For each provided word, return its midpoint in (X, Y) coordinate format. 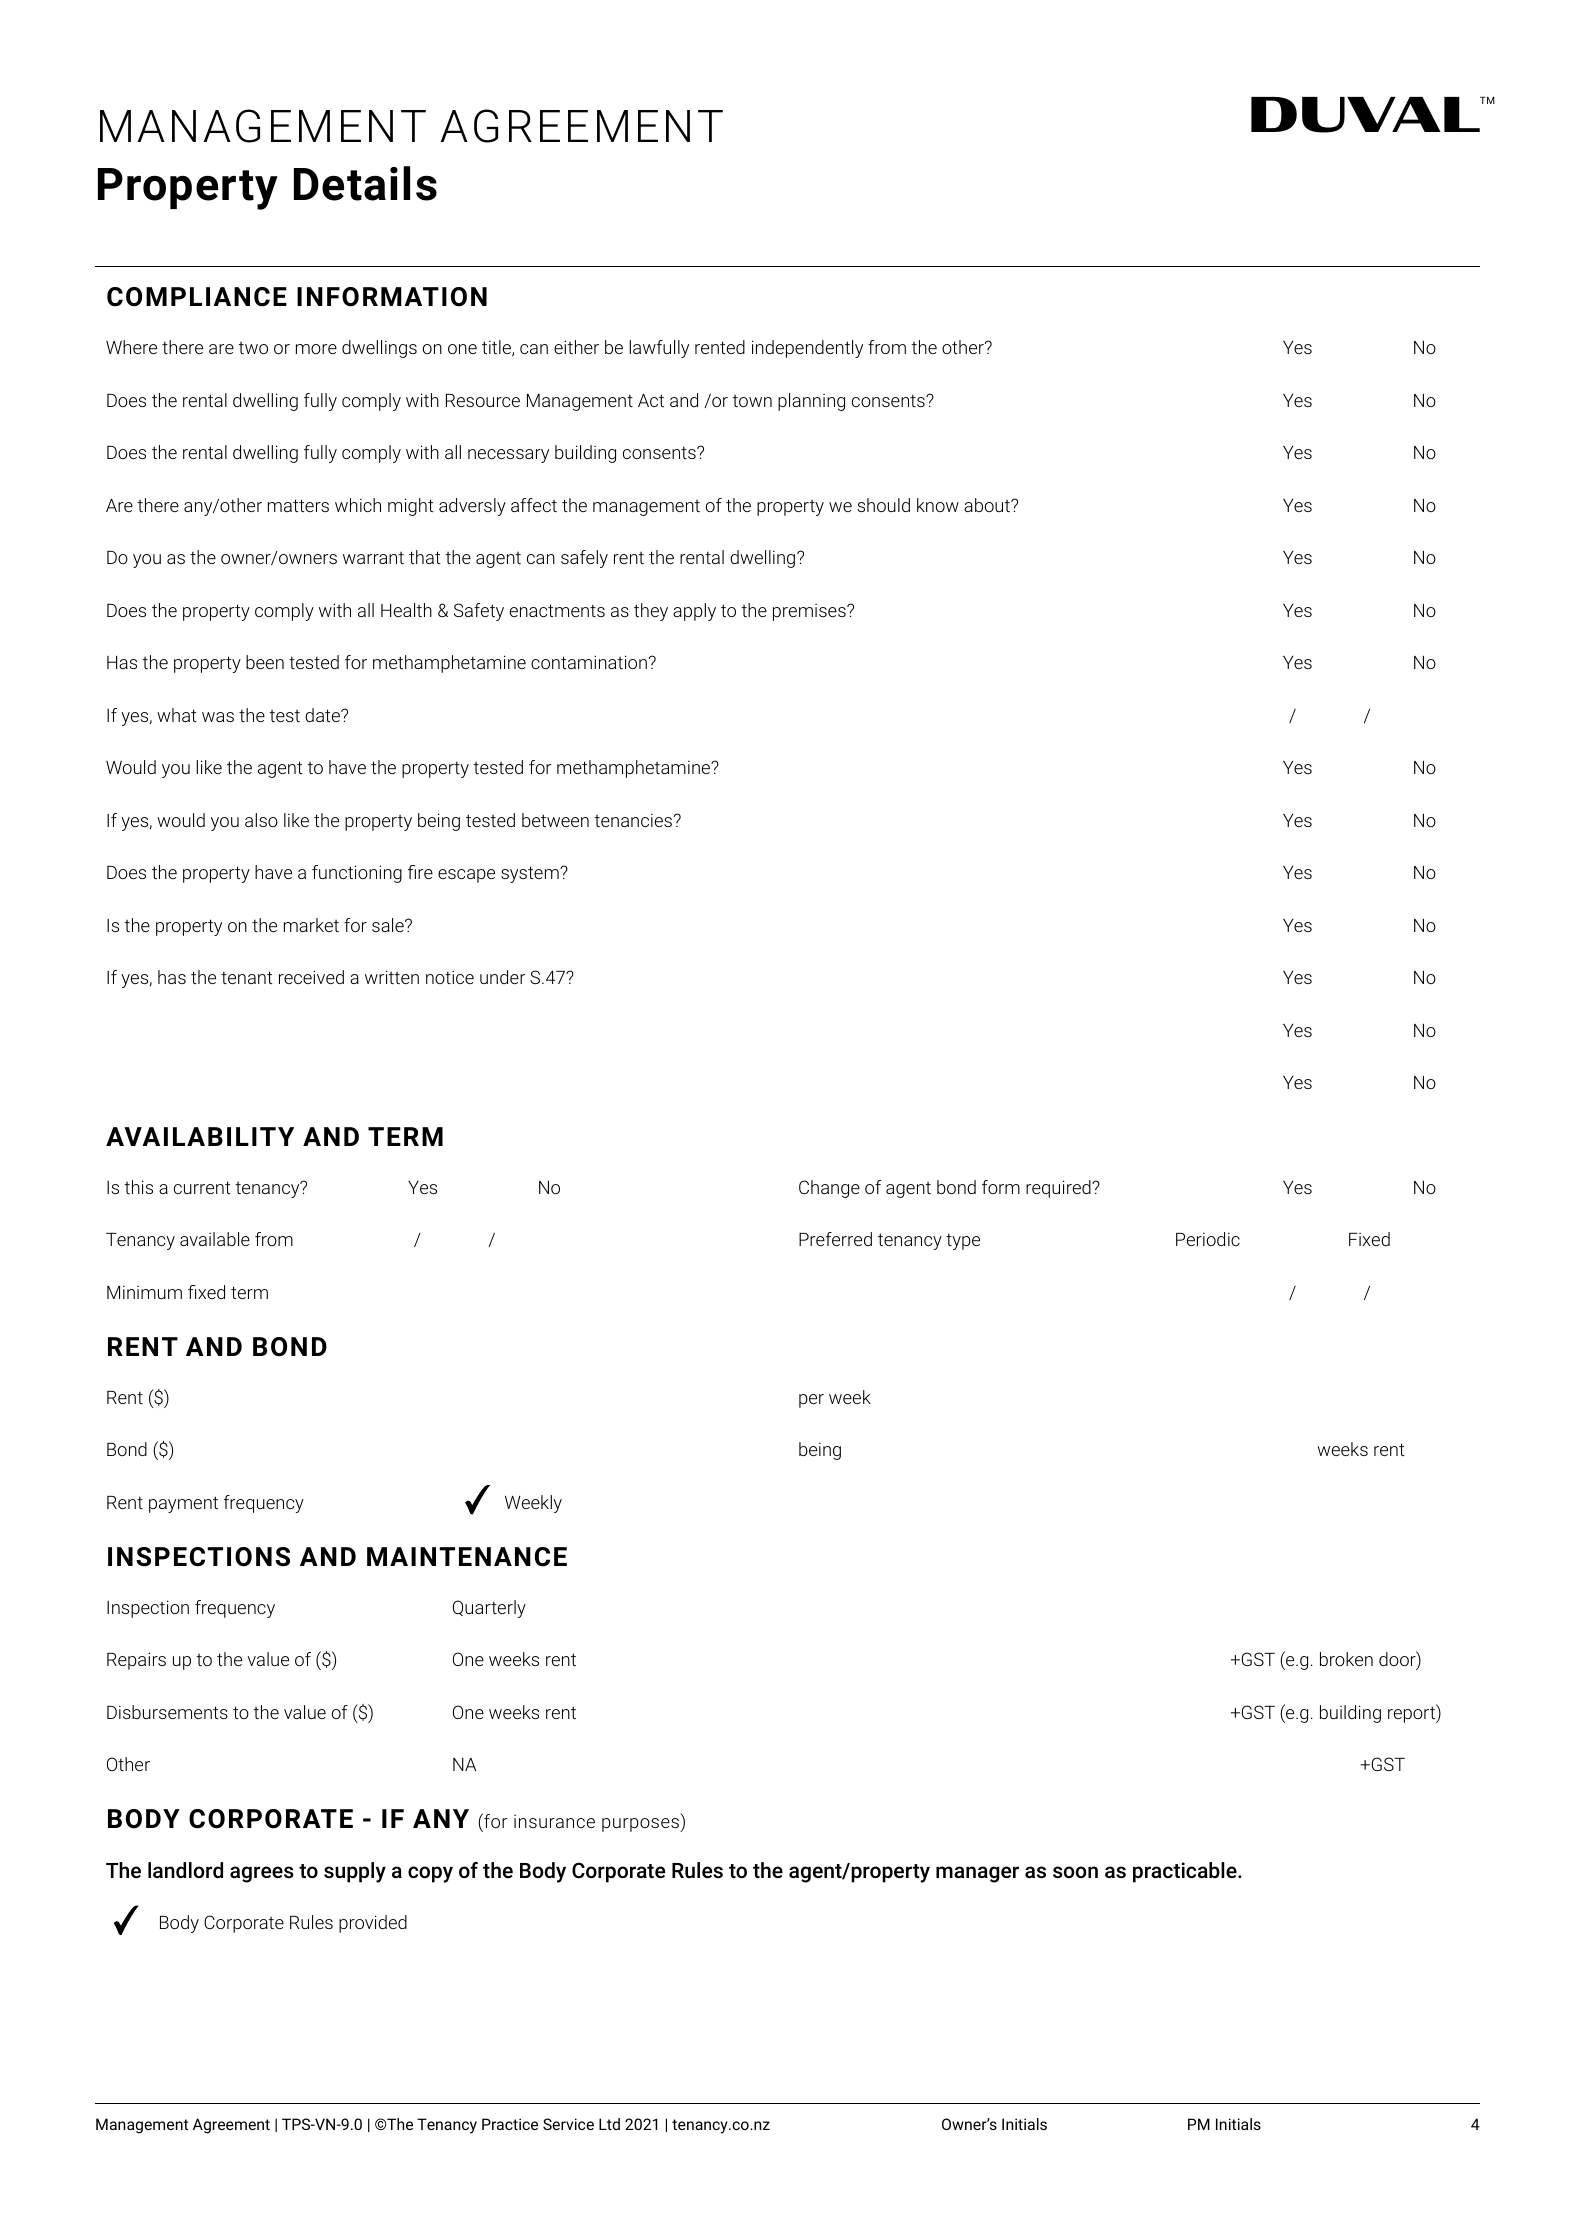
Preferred (835, 1239)
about (988, 505)
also (261, 820)
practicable (1186, 1872)
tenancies (633, 820)
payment (183, 1504)
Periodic (1208, 1239)
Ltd (609, 2124)
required (1059, 1189)
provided (373, 1924)
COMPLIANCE (197, 297)
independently (807, 349)
